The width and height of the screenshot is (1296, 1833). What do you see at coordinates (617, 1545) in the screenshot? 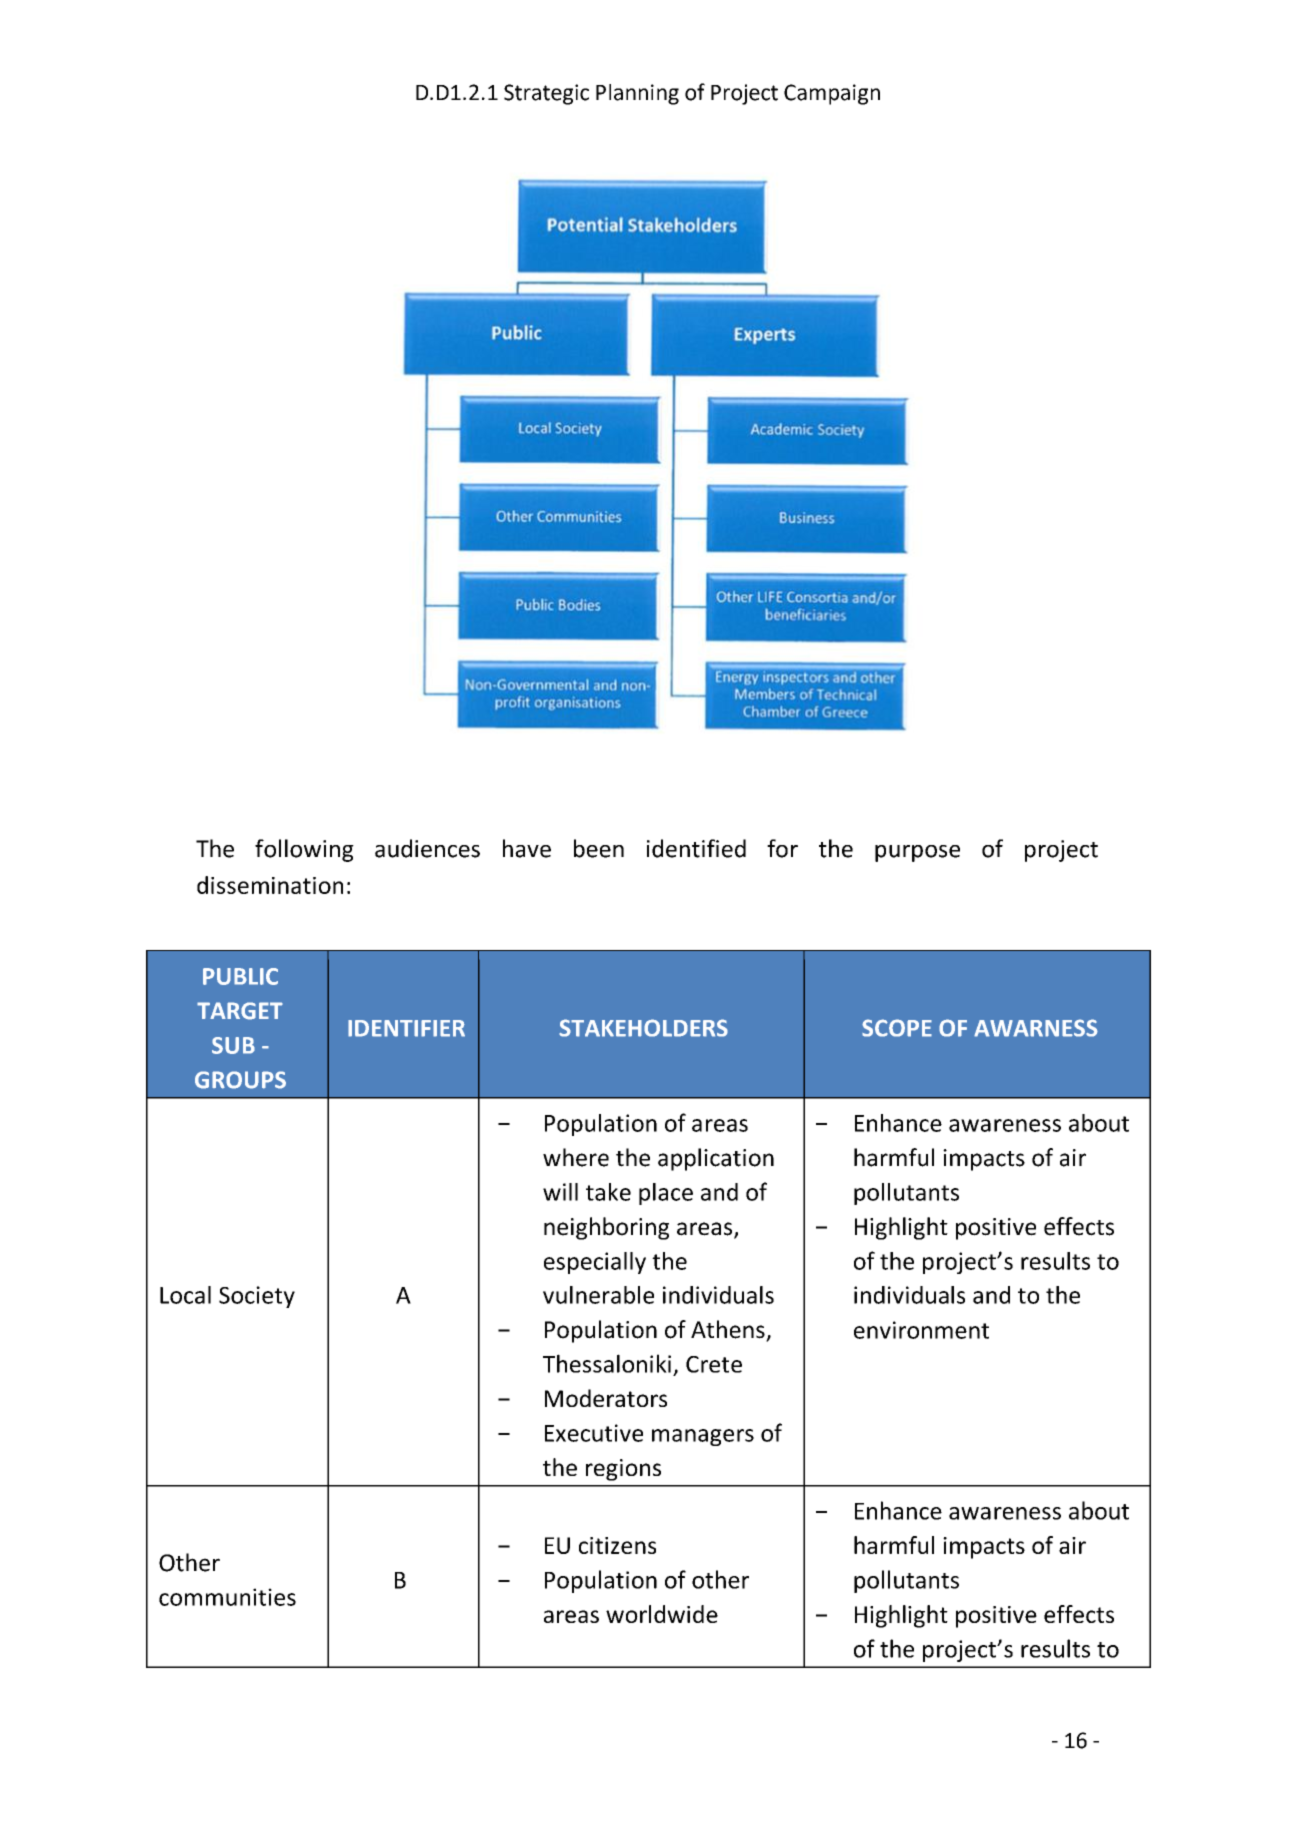
I see `citizens` at bounding box center [617, 1545].
